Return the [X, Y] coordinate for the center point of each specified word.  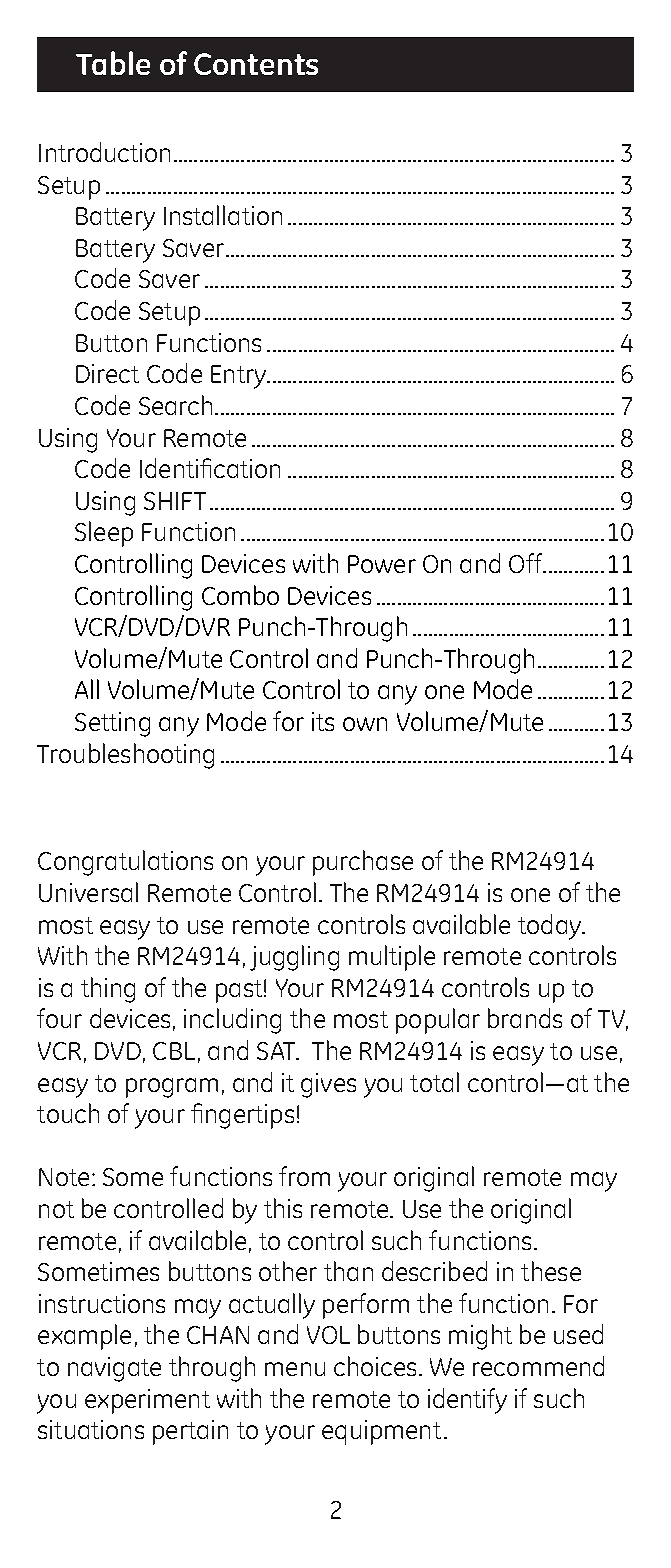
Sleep [104, 534]
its [323, 721]
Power [382, 564]
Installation [223, 215]
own [365, 724]
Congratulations [125, 863]
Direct [107, 373]
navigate [114, 1369]
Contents [256, 64]
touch [68, 1113]
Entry [239, 377]
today [550, 927]
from [304, 1176]
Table [113, 63]
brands [525, 1018]
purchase [363, 863]
